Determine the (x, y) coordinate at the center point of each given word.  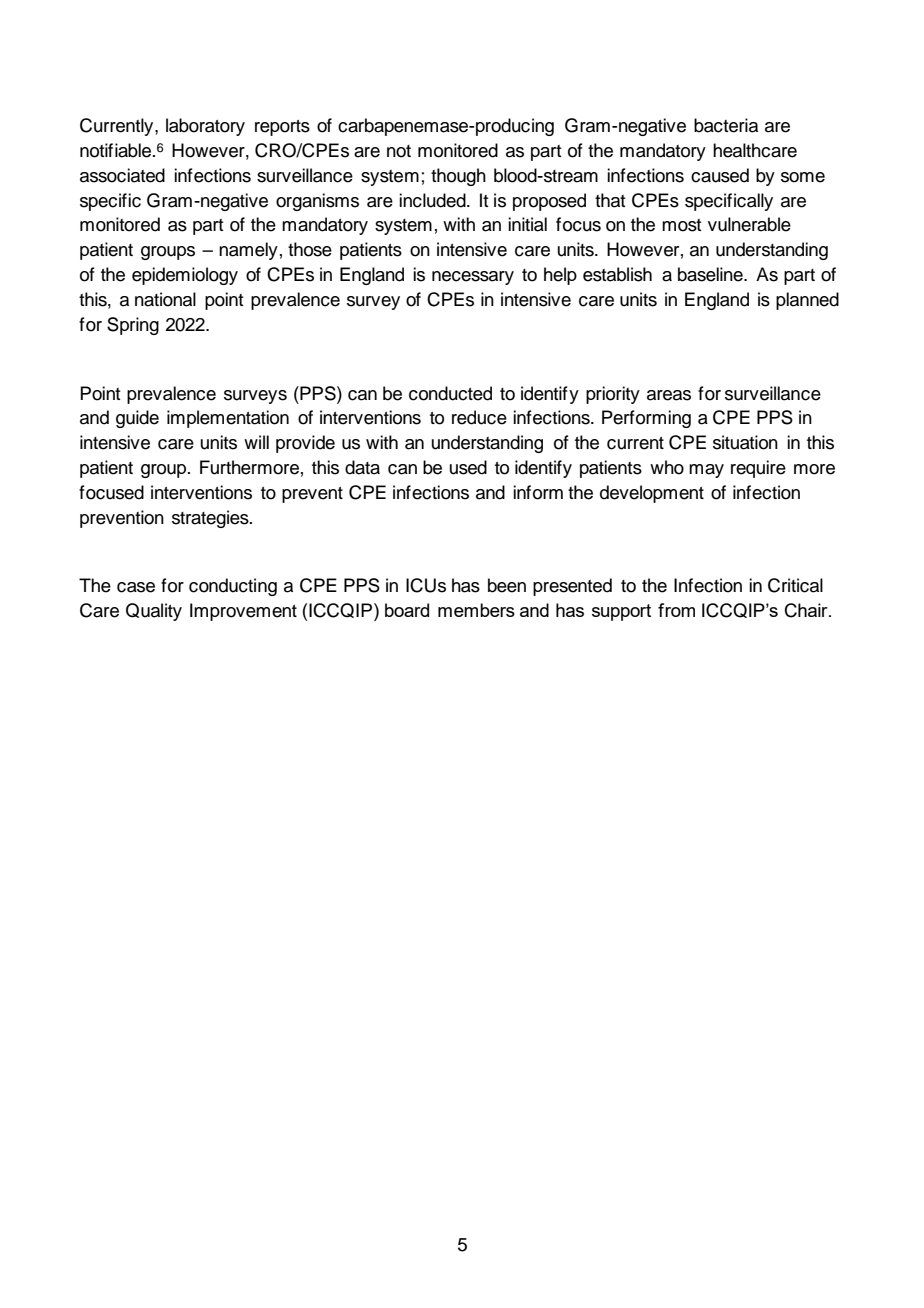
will (256, 442)
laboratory (205, 127)
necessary (473, 278)
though (458, 177)
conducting (233, 587)
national (165, 299)
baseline (711, 274)
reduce (479, 417)
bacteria (726, 125)
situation (745, 442)
